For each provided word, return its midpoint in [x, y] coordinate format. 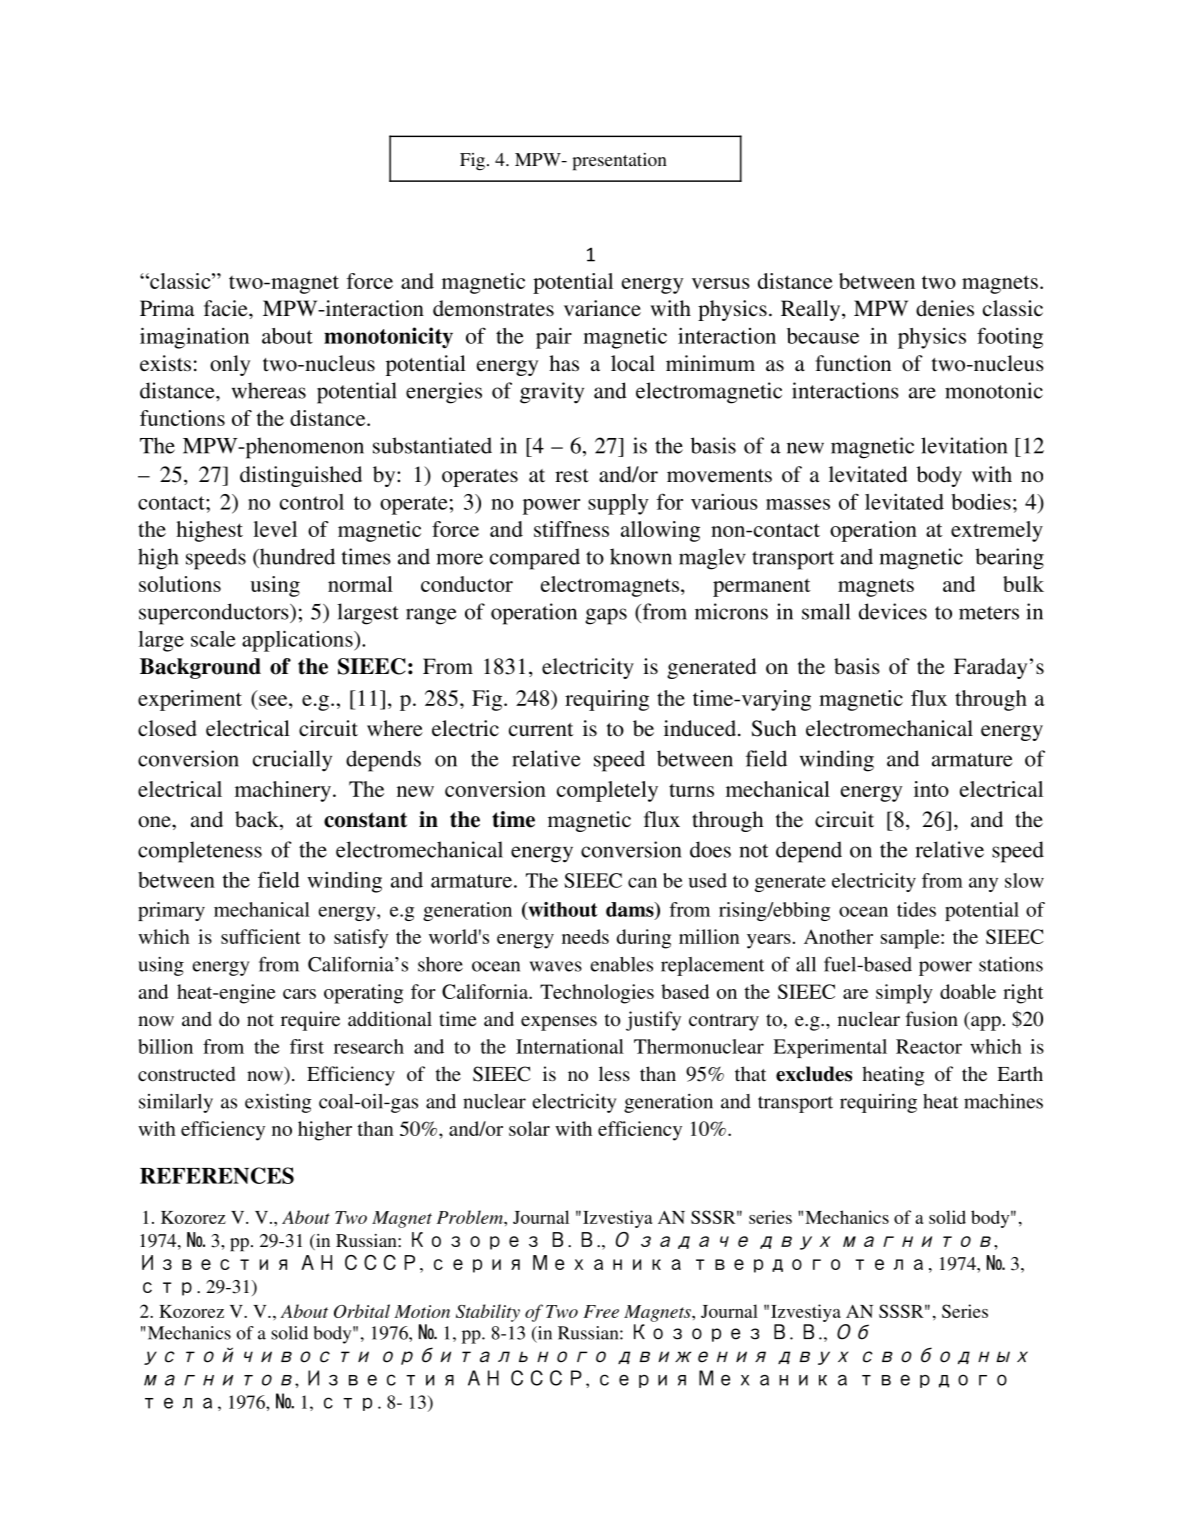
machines [1003, 1101]
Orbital [362, 1311]
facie [227, 308]
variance [602, 308]
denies [945, 308]
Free [601, 1311]
